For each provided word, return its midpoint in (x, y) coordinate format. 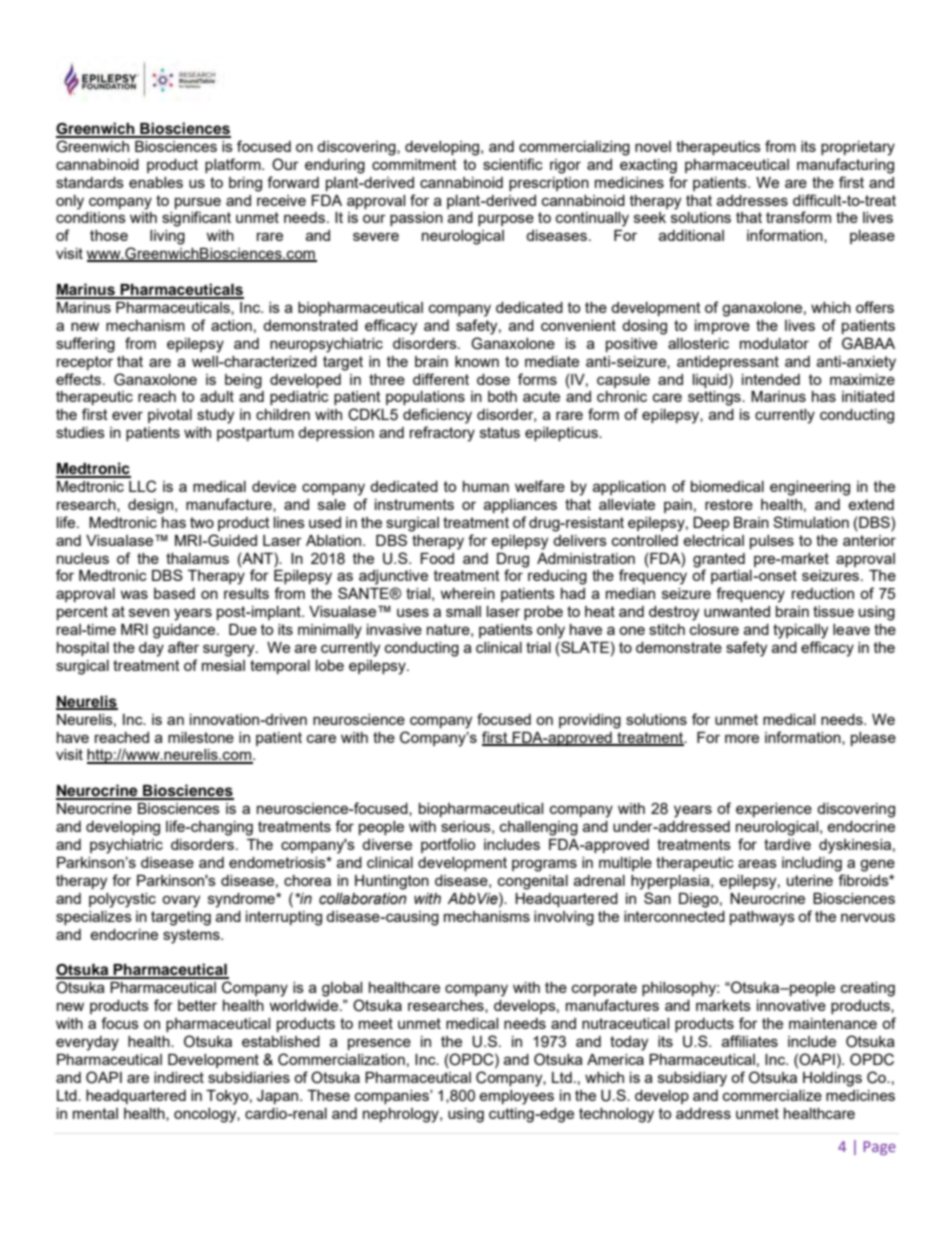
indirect (179, 1077)
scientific (513, 164)
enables (156, 182)
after (183, 647)
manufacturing (845, 166)
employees (516, 1097)
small (463, 611)
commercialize (772, 1095)
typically (800, 631)
